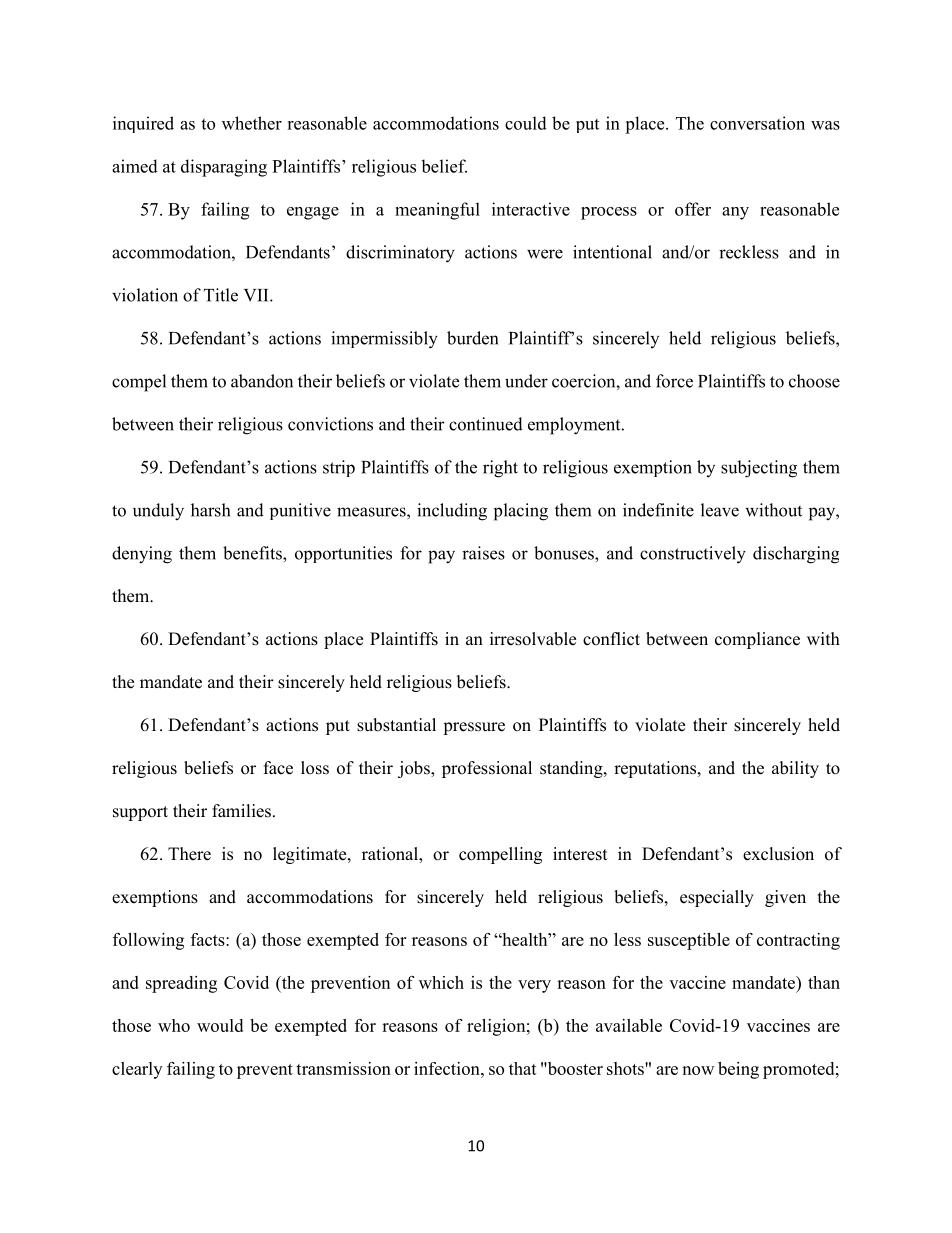 Image resolution: width=952 pixels, height=1233 pixels. Describe the element at coordinates (757, 123) in the screenshot. I see `conversation` at that location.
